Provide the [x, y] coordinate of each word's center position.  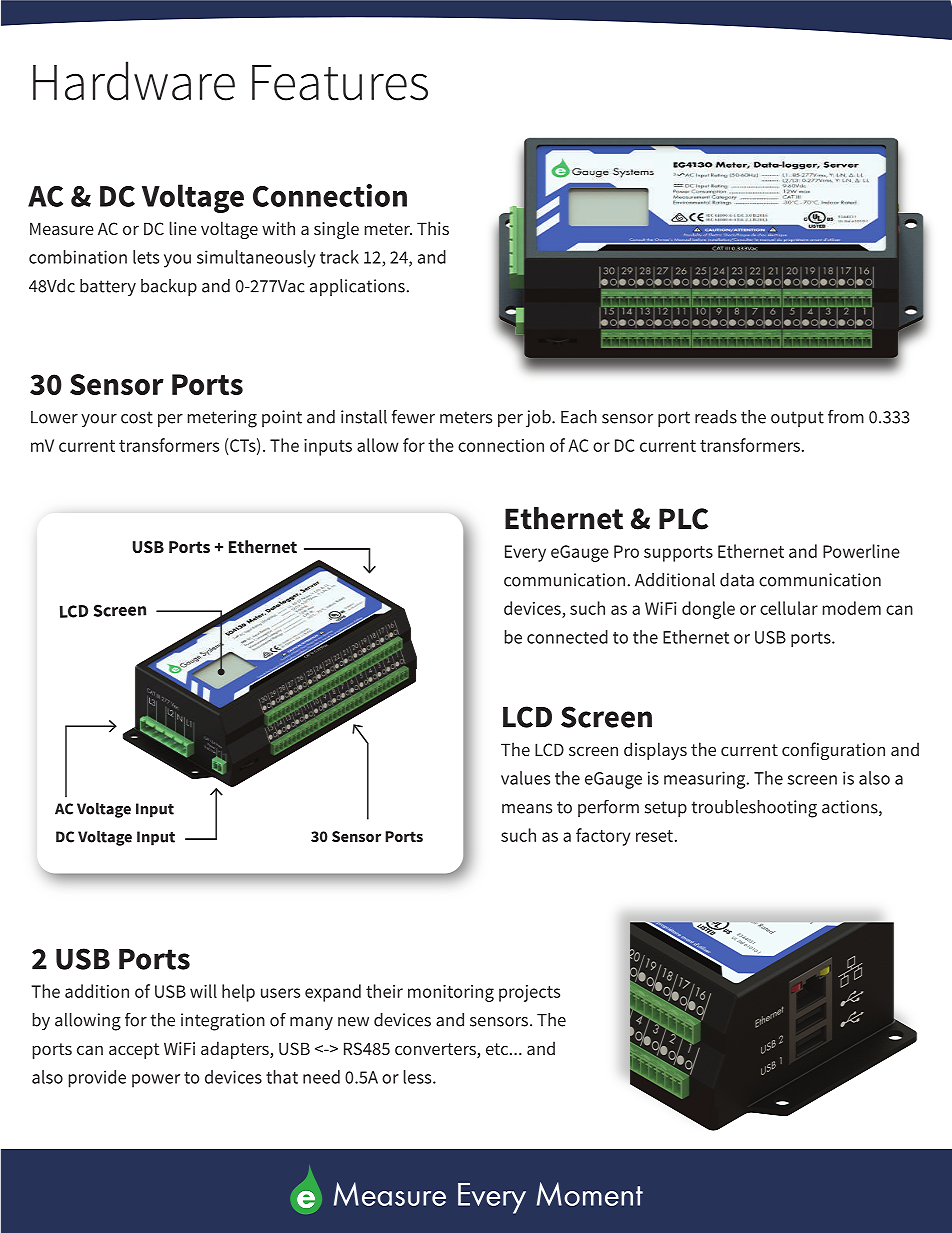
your [99, 420]
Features [340, 83]
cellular [789, 608]
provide [97, 1079]
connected [567, 637]
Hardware [134, 81]
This [433, 228]
